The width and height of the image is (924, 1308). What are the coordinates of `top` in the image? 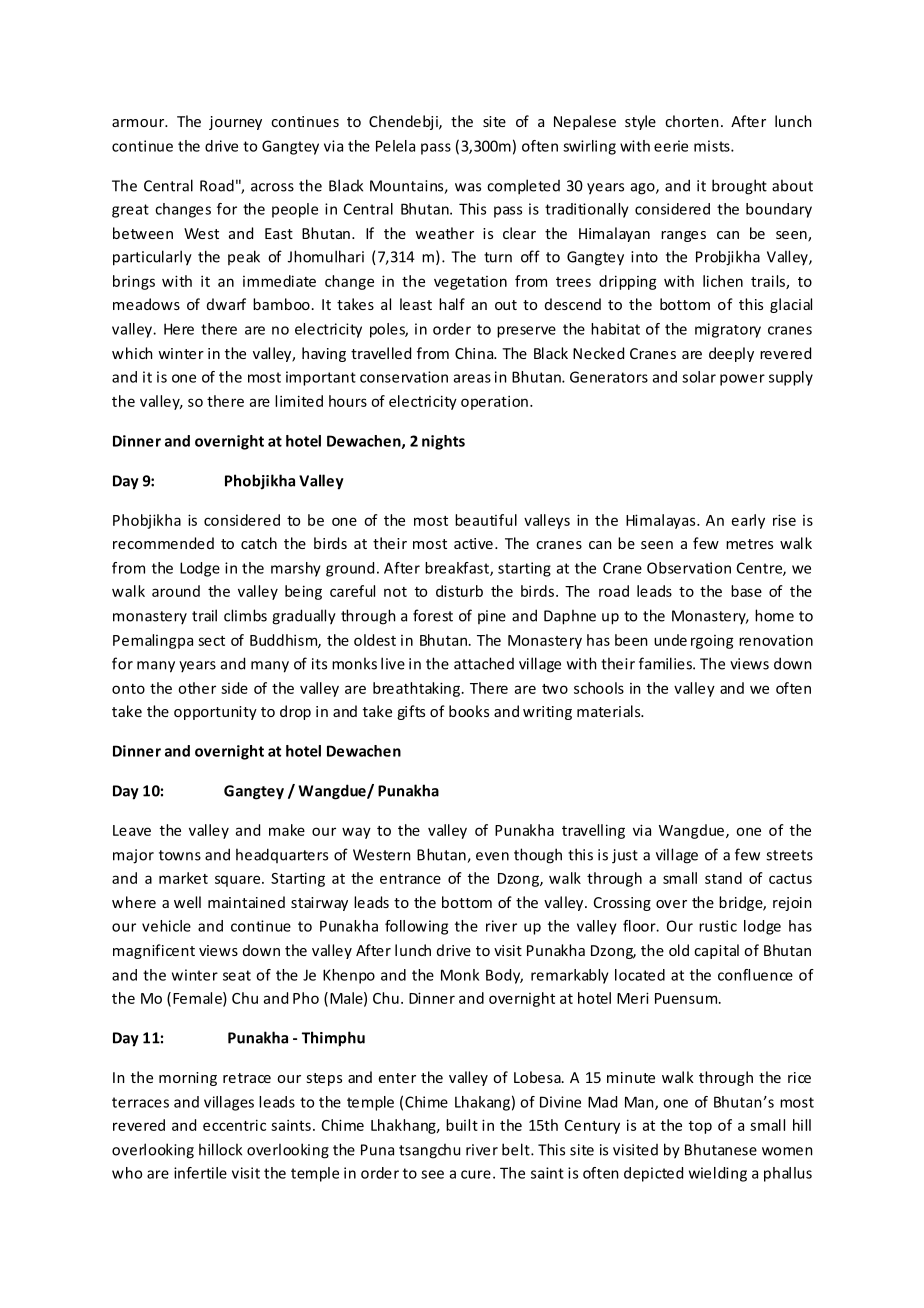 It's located at (700, 1127).
